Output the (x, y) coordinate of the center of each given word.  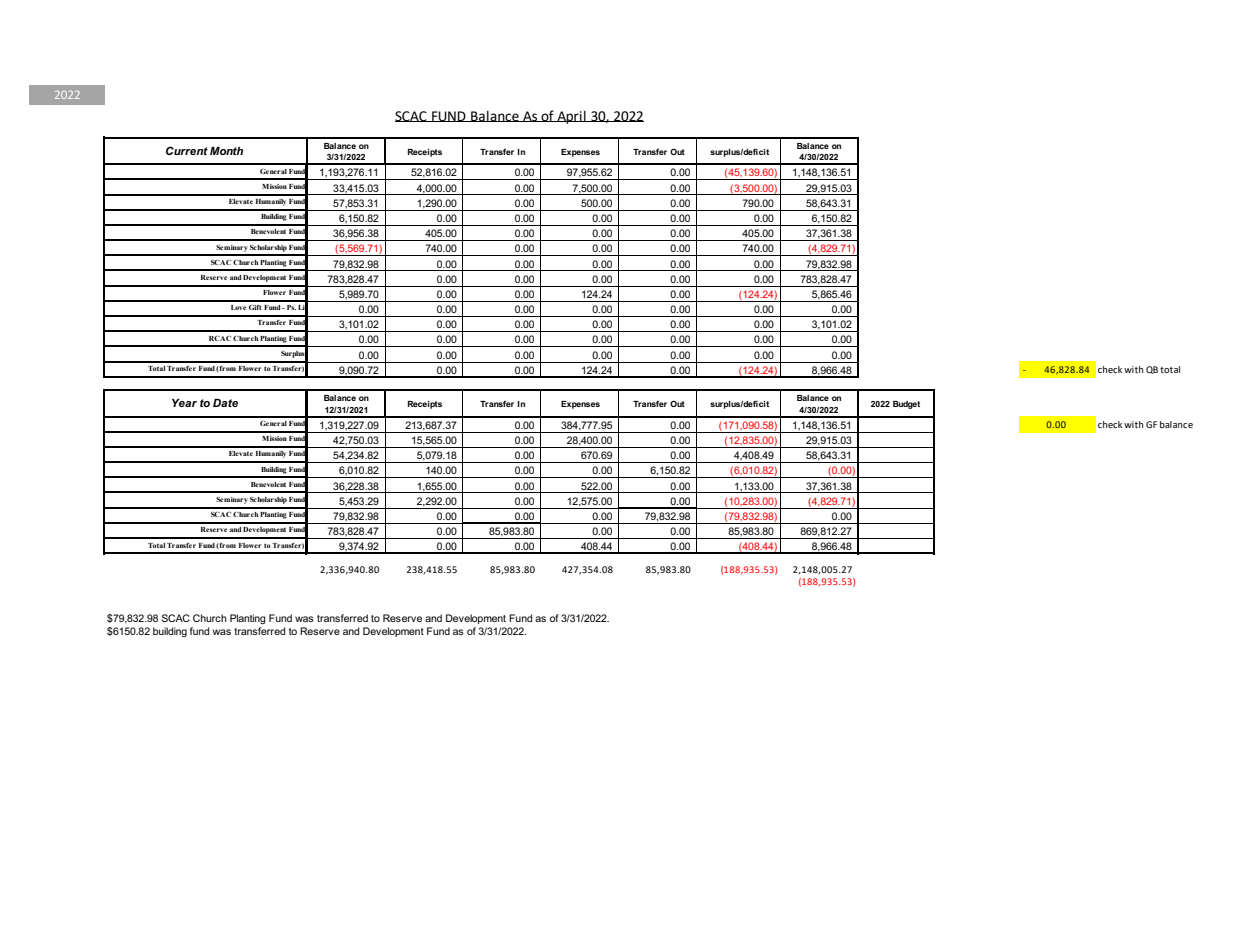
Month (226, 151)
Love (239, 307)
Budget (906, 405)
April (571, 117)
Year (184, 403)
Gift (255, 307)
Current (187, 150)
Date (225, 403)
